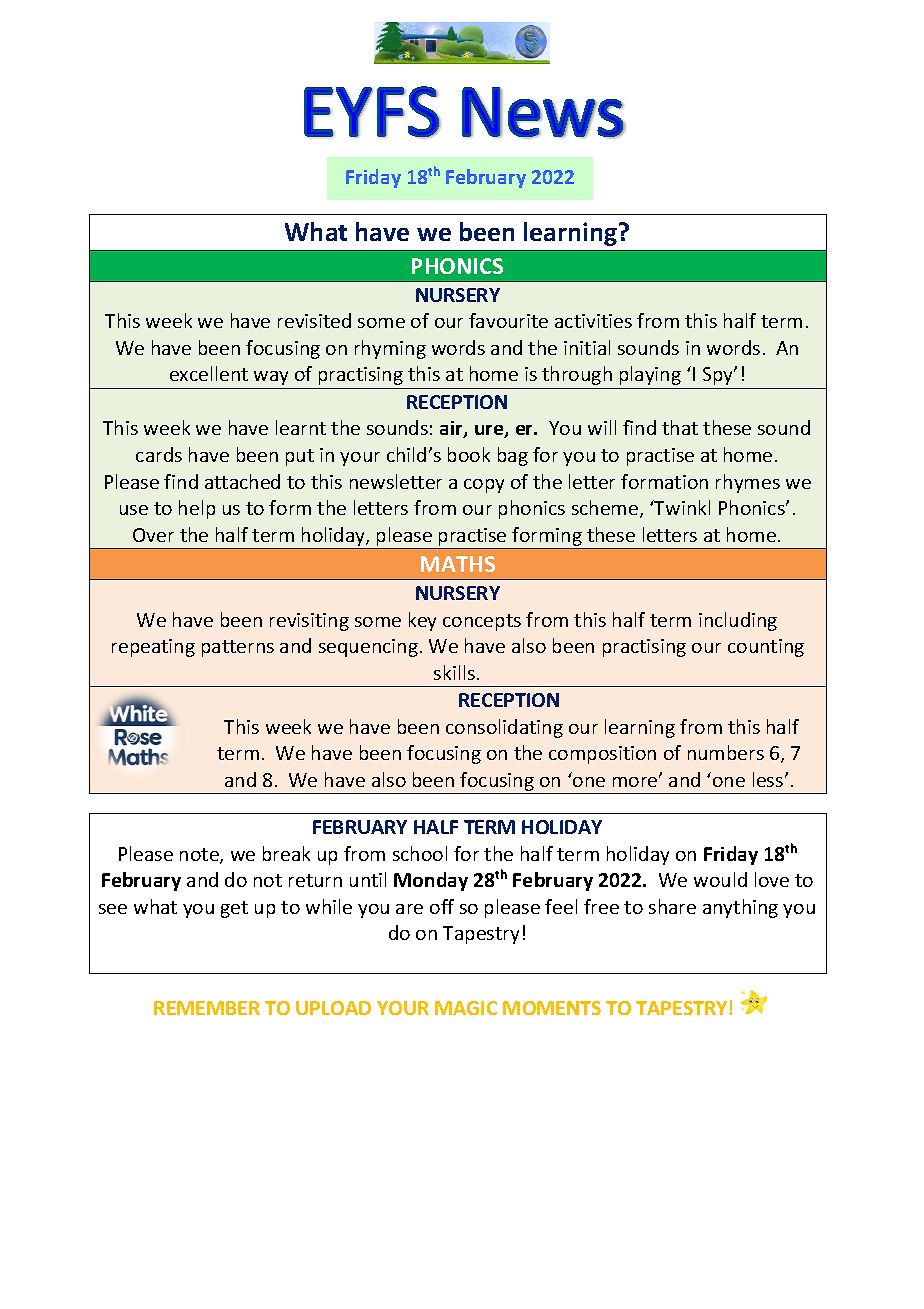 This screenshot has width=924, height=1309. I want to click on note, so click(200, 856).
